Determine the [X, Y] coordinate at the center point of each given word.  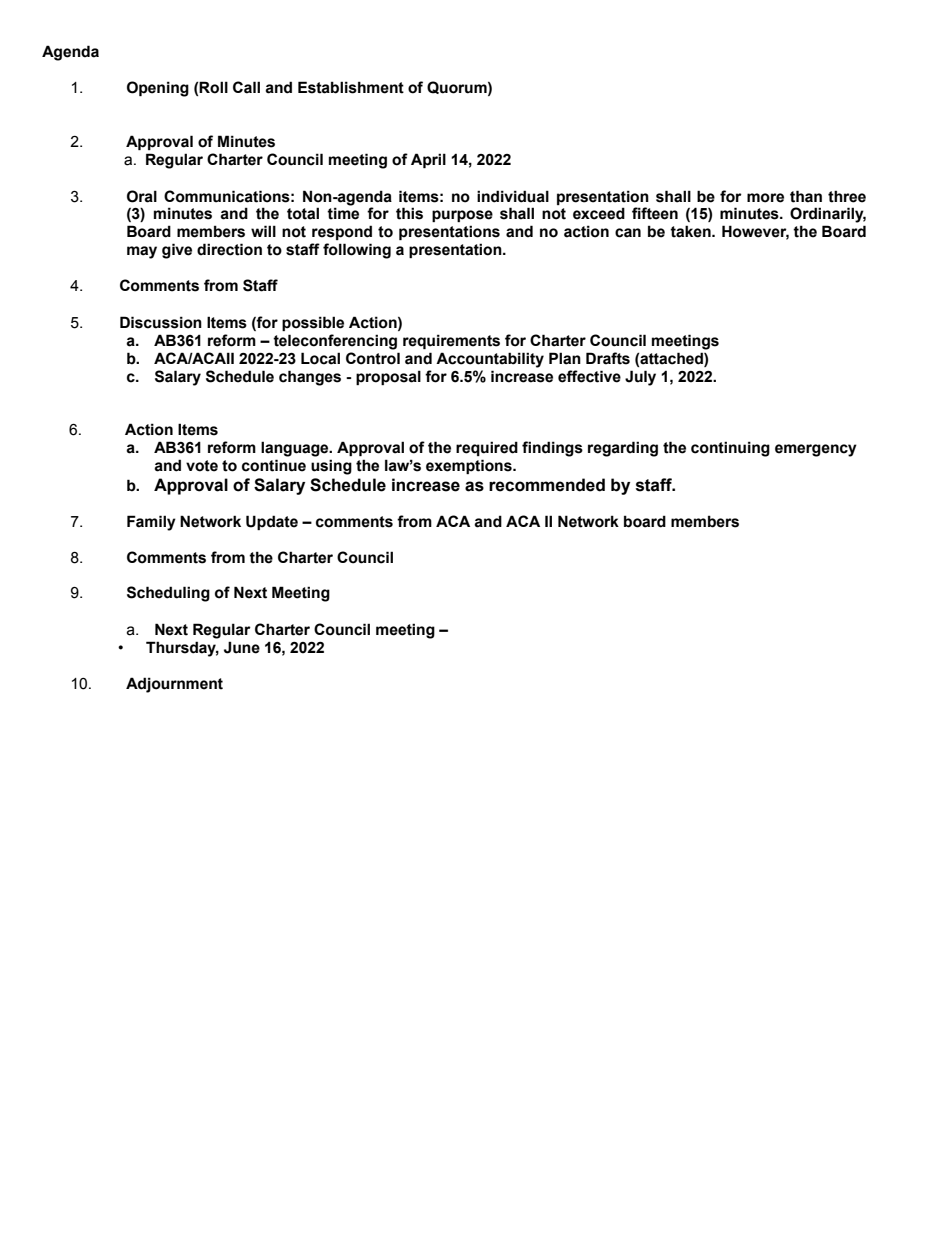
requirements [451, 341]
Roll [213, 87]
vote [202, 466]
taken [691, 231]
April [428, 160]
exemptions [470, 466]
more [765, 198]
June [242, 647]
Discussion [161, 322]
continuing [730, 449]
